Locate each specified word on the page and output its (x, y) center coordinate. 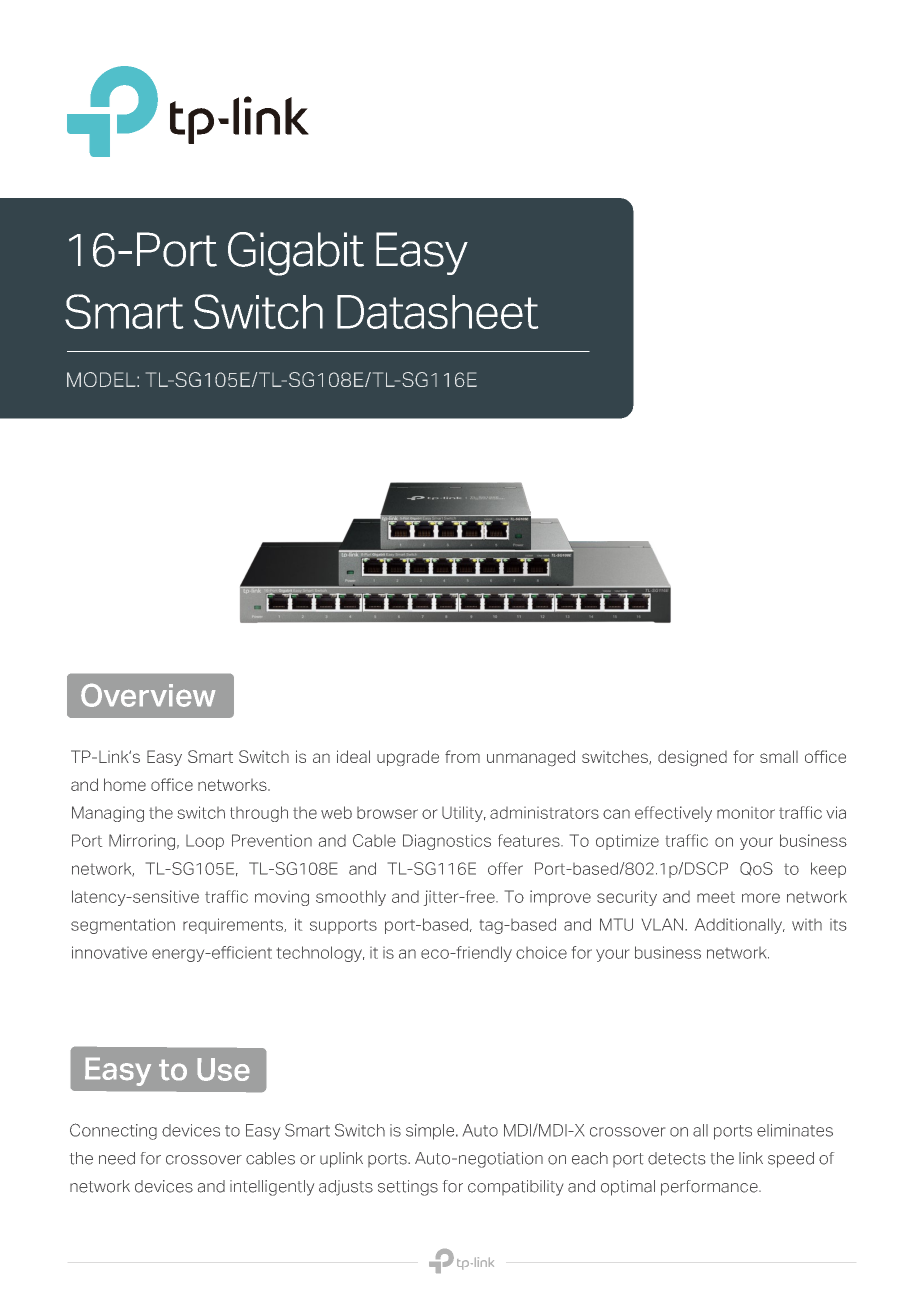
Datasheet (437, 312)
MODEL (102, 379)
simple (431, 1132)
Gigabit (296, 254)
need (117, 1158)
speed (791, 1160)
